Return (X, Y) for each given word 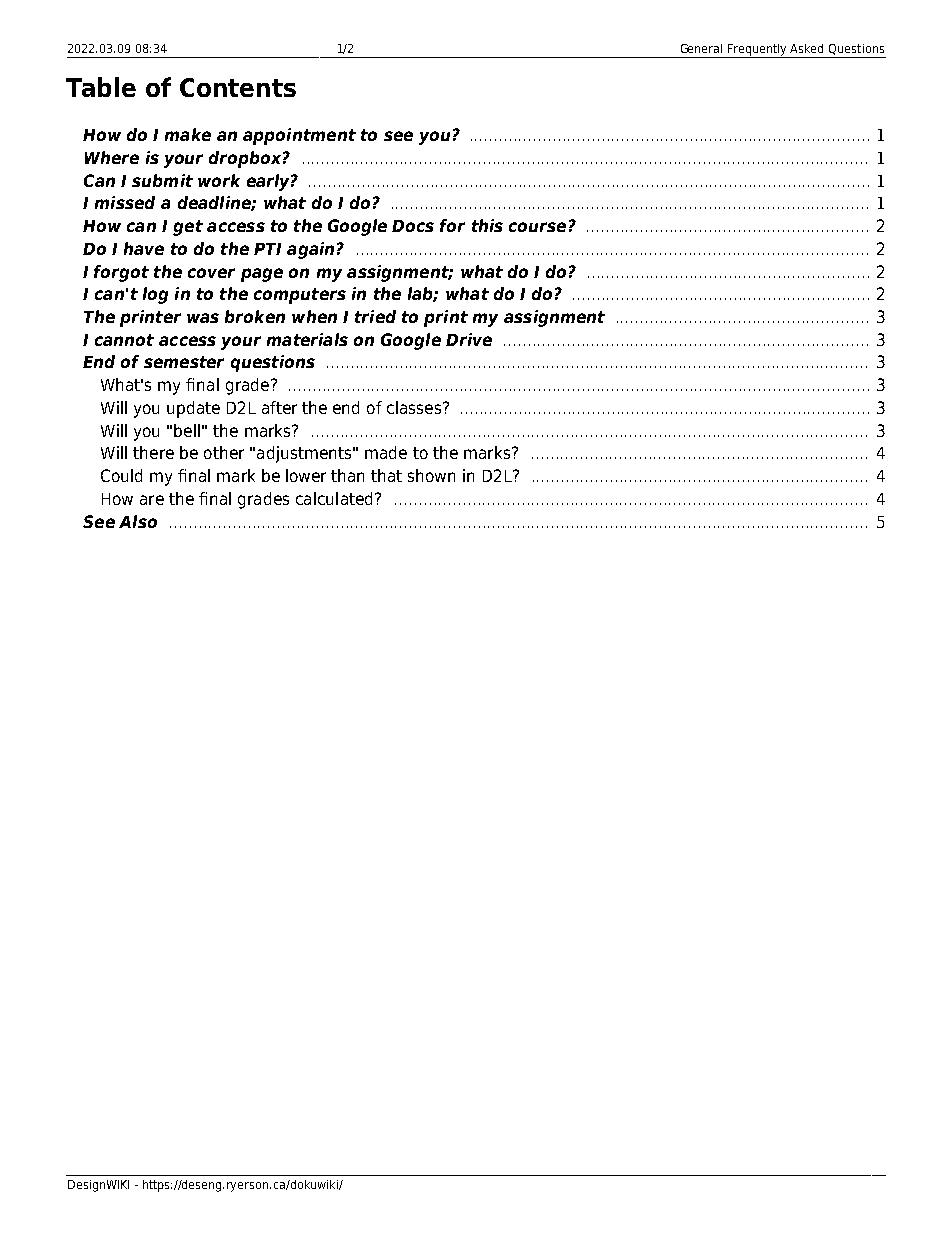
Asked (806, 48)
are (152, 500)
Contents (238, 87)
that (386, 475)
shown (431, 475)
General (701, 48)
